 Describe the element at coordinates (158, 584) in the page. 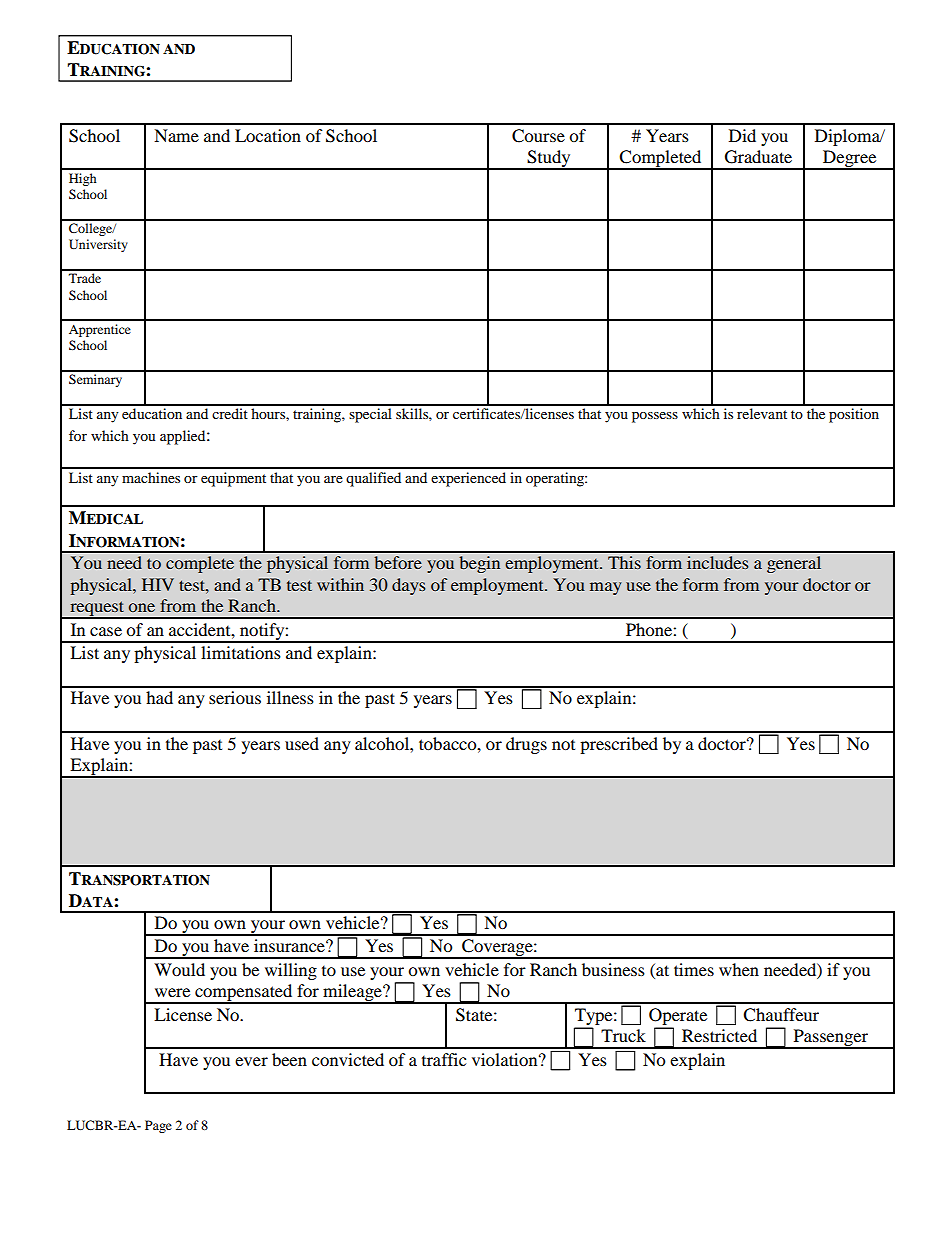

I see `HIV` at that location.
